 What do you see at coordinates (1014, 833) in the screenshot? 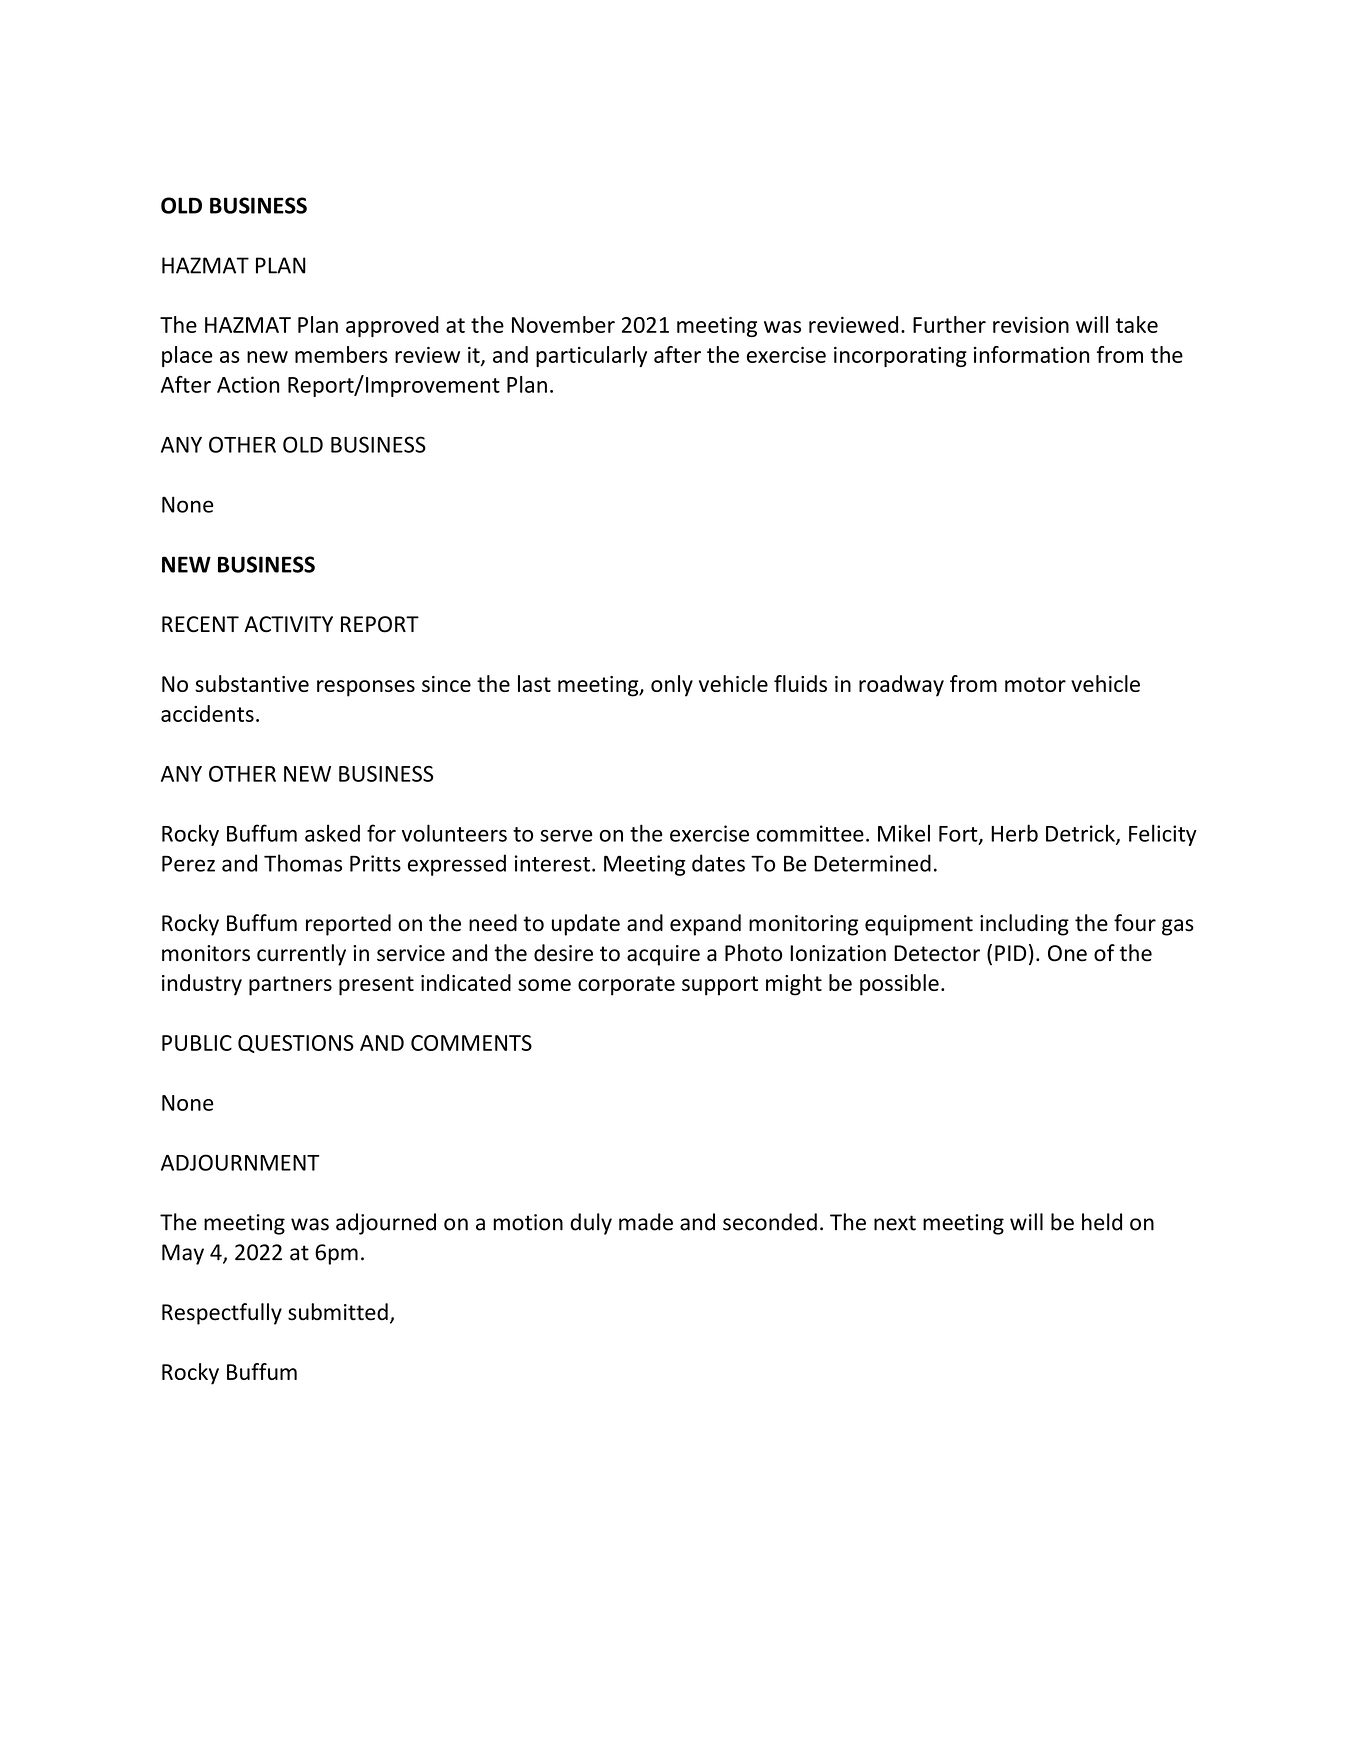
I see `Herb` at bounding box center [1014, 833].
